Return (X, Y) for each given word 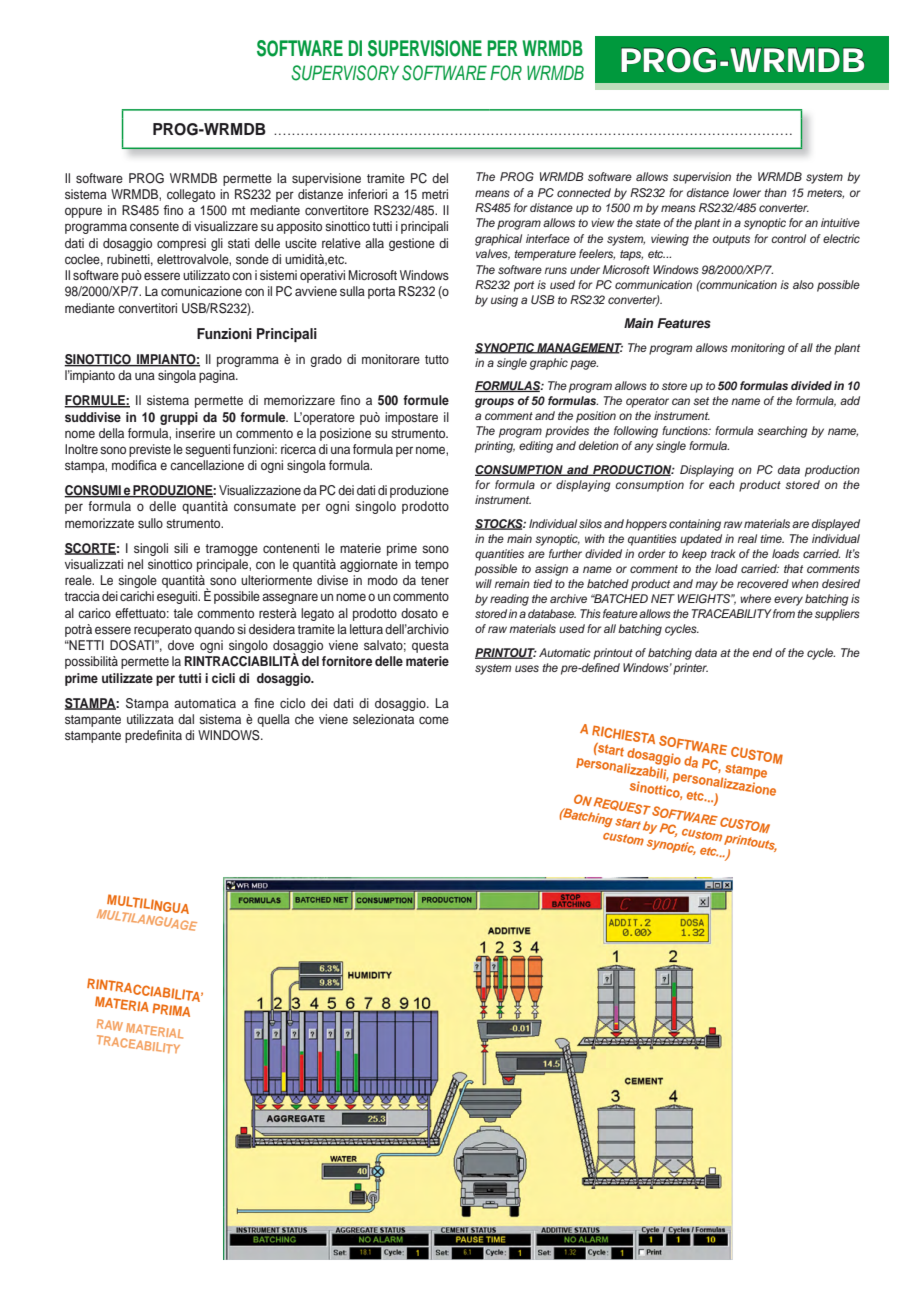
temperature (545, 255)
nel (135, 564)
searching (782, 432)
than (775, 192)
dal (186, 719)
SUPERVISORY (345, 73)
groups (494, 403)
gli (217, 244)
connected (584, 192)
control (788, 238)
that (793, 568)
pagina (218, 376)
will (484, 583)
